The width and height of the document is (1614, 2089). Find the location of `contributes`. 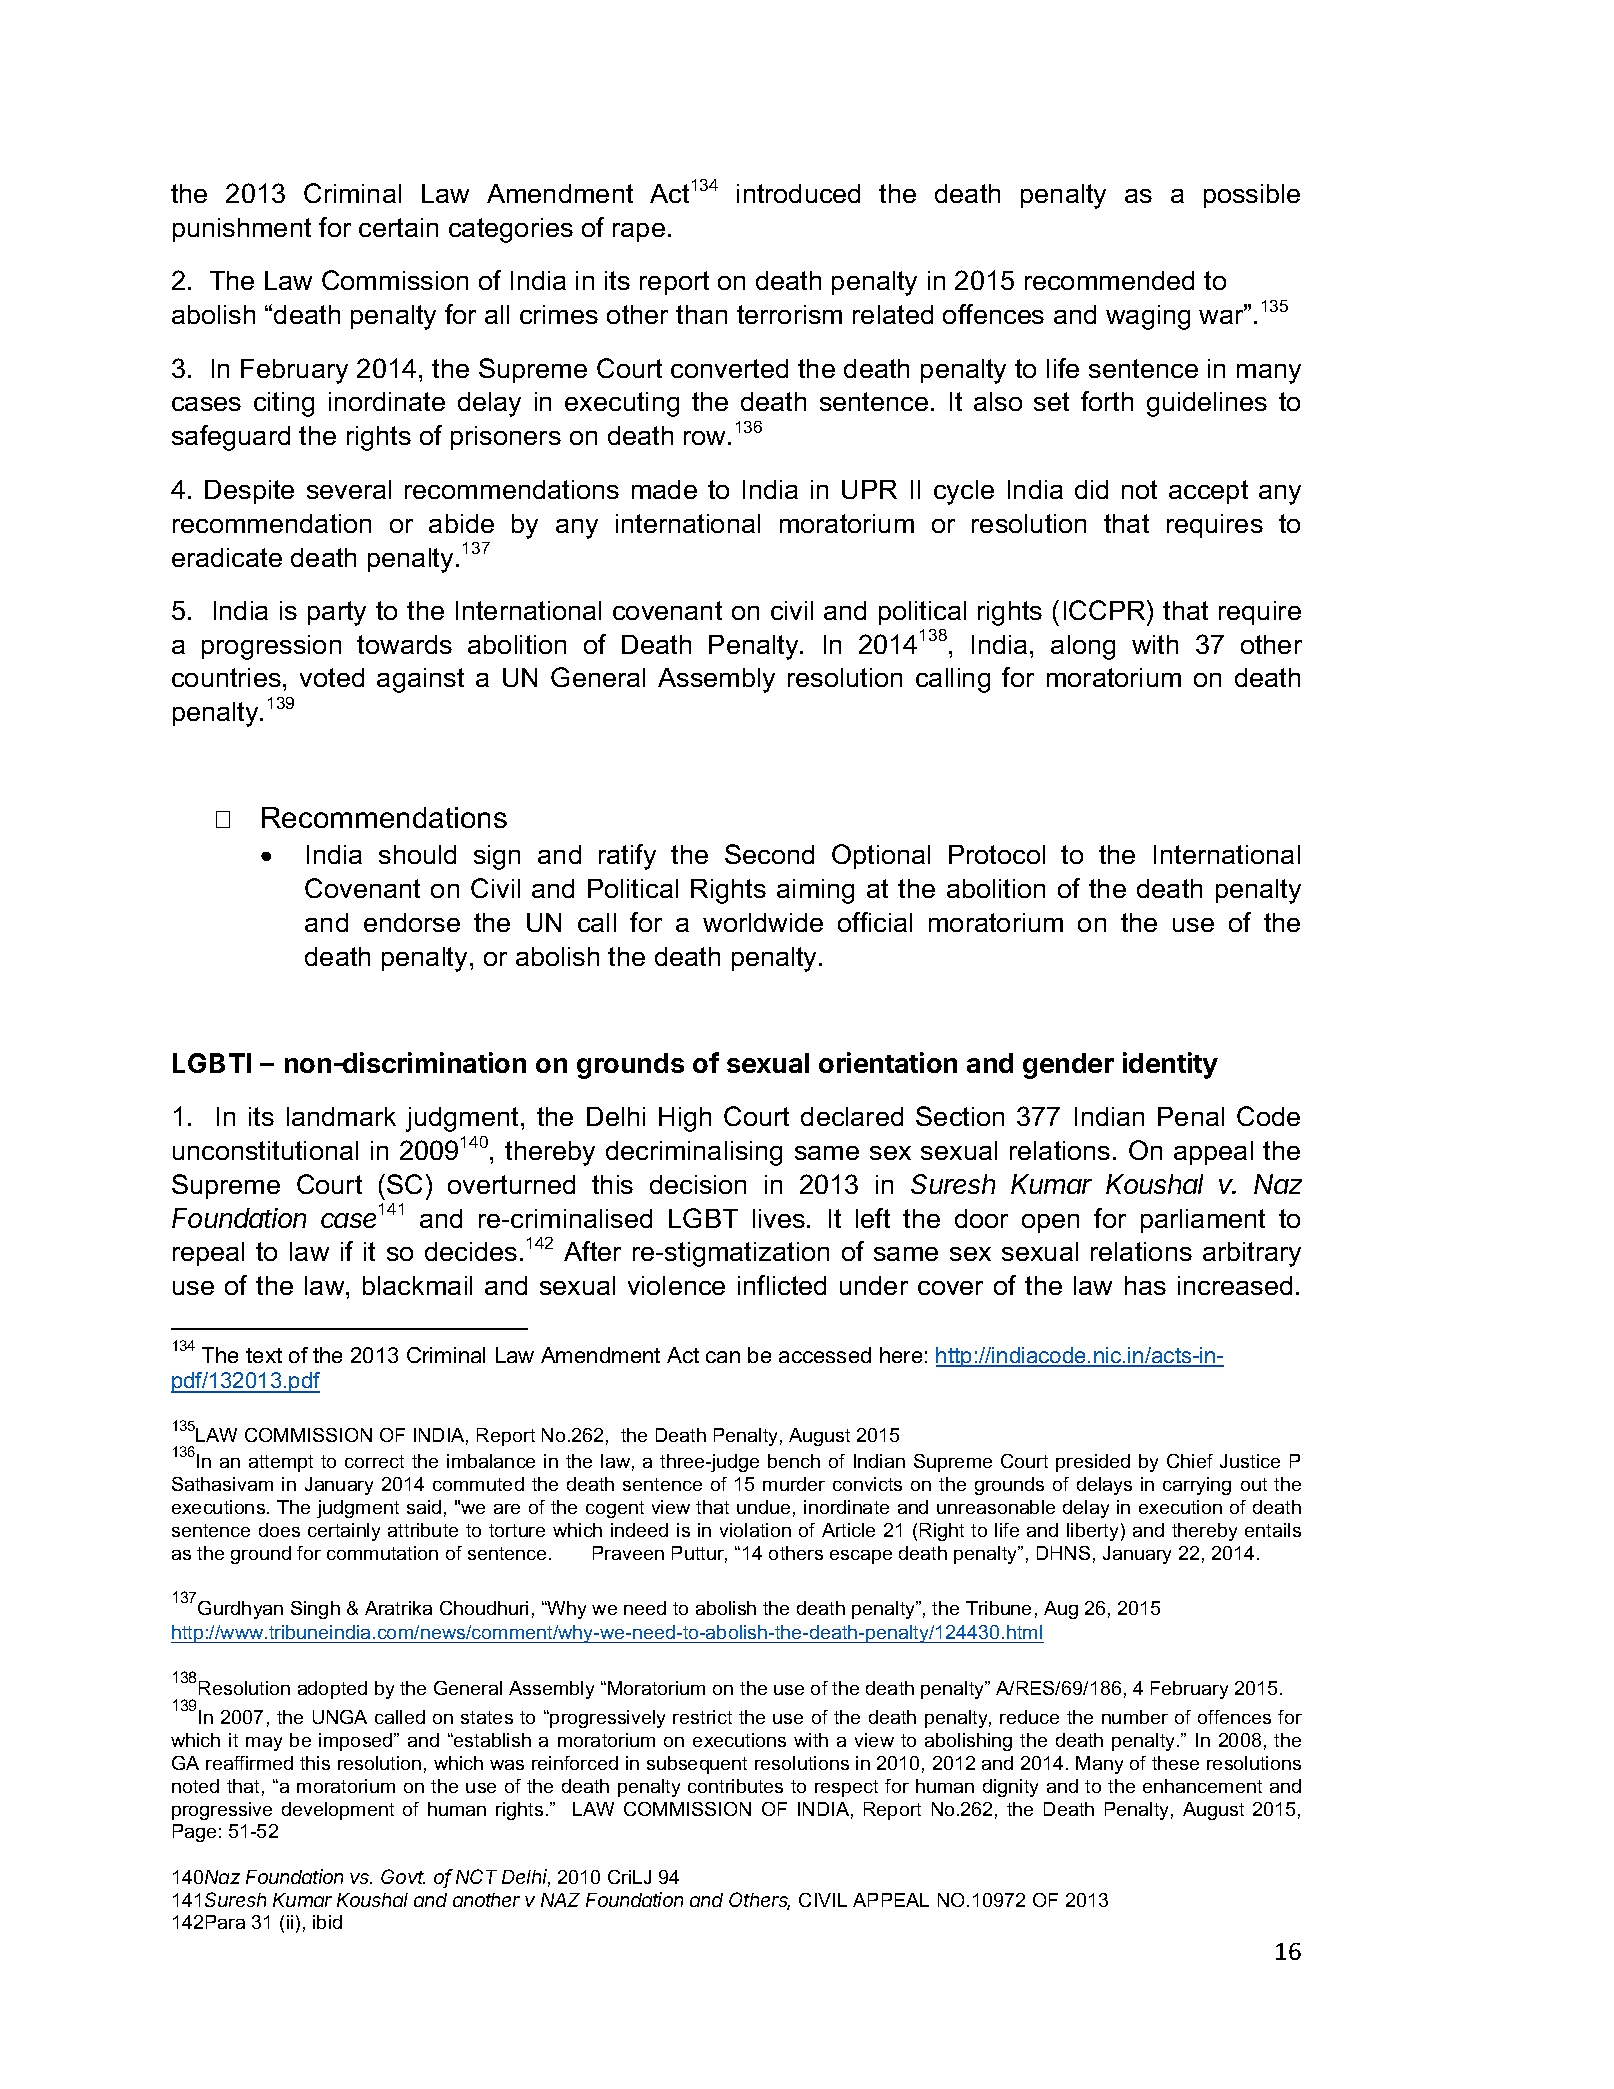

contributes is located at coordinates (735, 1786).
